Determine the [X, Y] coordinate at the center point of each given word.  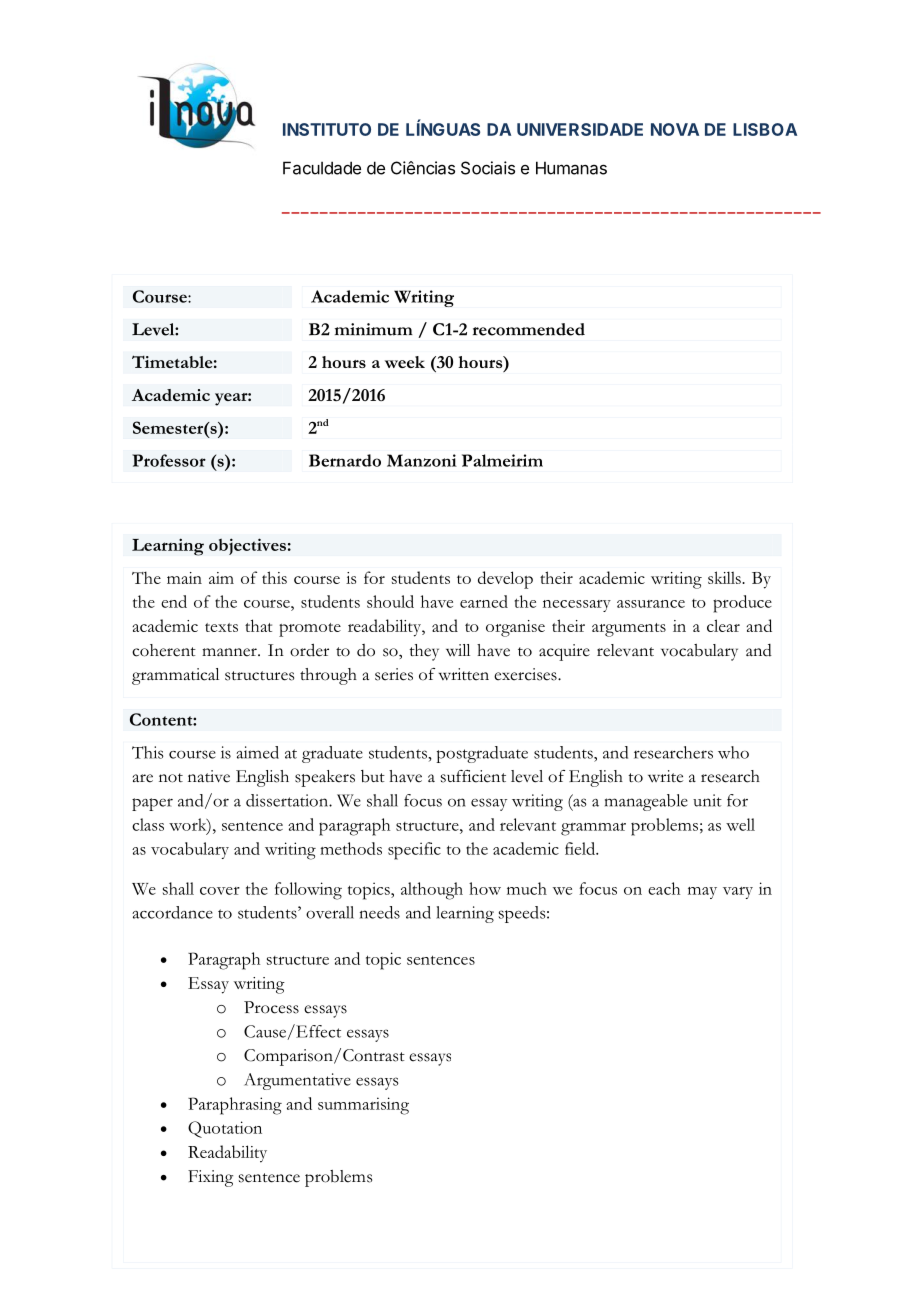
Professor [169, 460]
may [702, 893]
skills [725, 577]
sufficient [473, 776]
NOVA [675, 129]
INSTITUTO [327, 129]
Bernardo [345, 460]
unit [707, 800]
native [209, 776]
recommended [529, 329]
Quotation [225, 1129]
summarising [363, 1106]
